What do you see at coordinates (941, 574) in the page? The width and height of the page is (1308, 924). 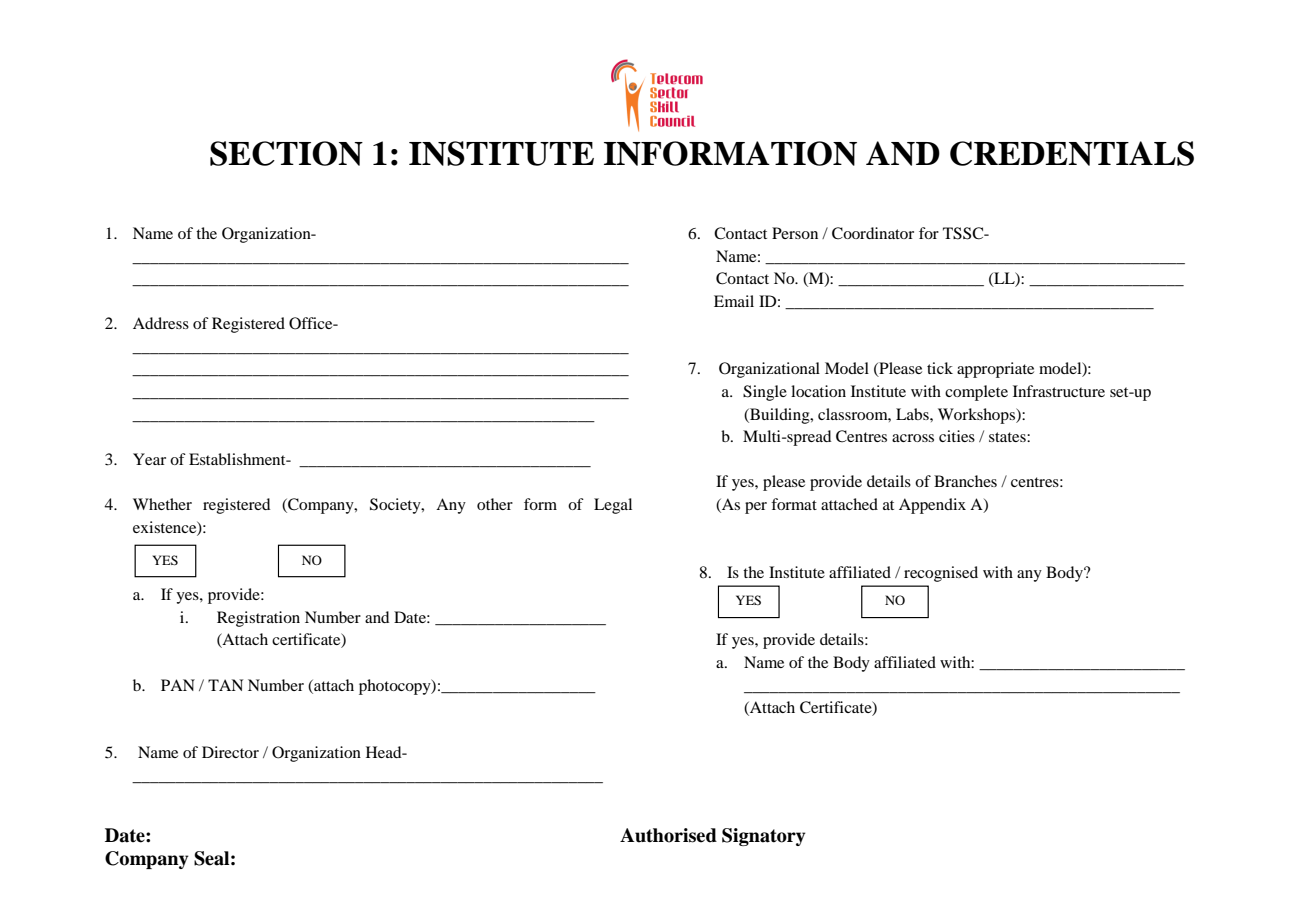 I see `recognised` at bounding box center [941, 574].
